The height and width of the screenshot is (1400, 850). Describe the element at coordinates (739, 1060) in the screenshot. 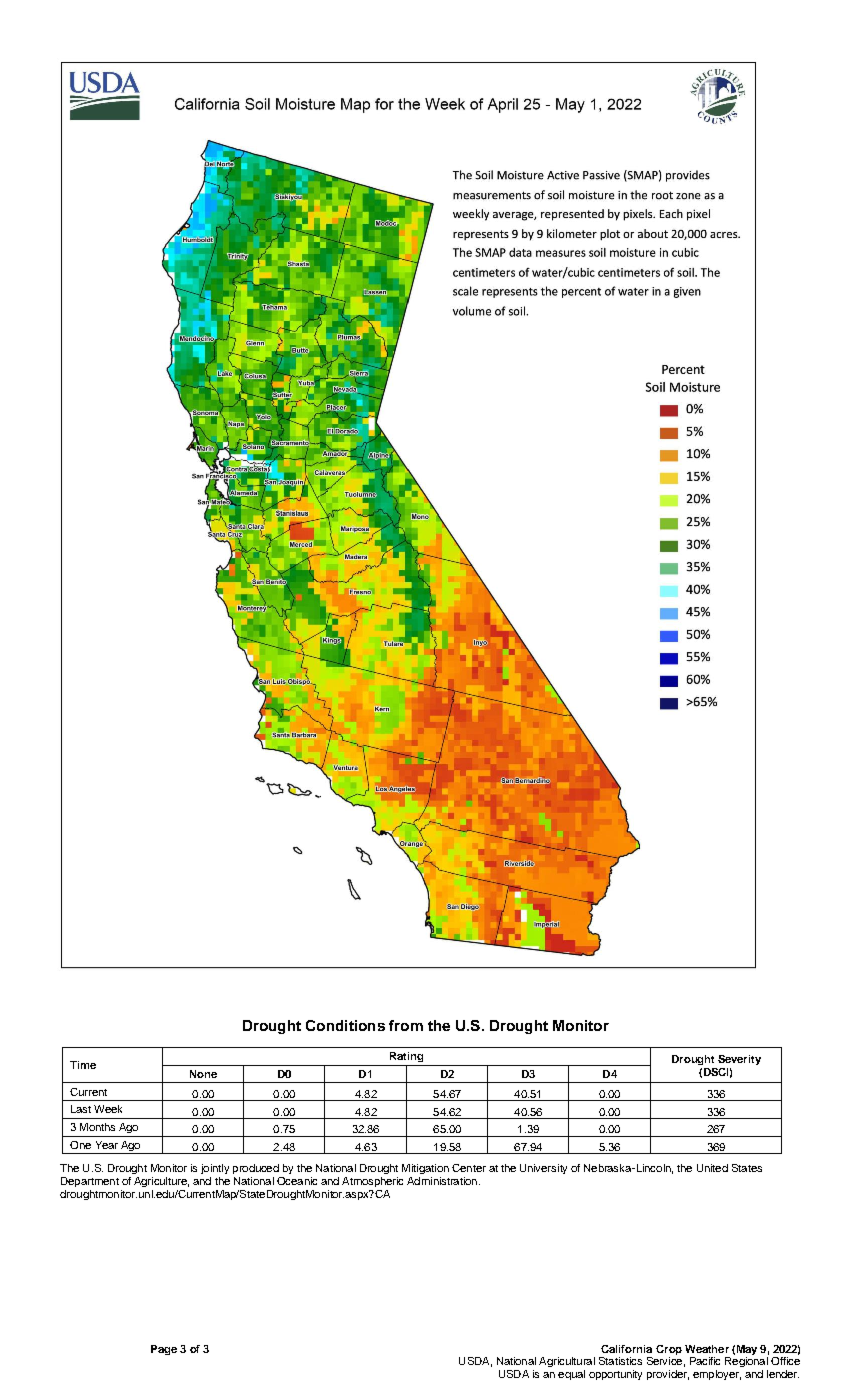

I see `Severity` at that location.
